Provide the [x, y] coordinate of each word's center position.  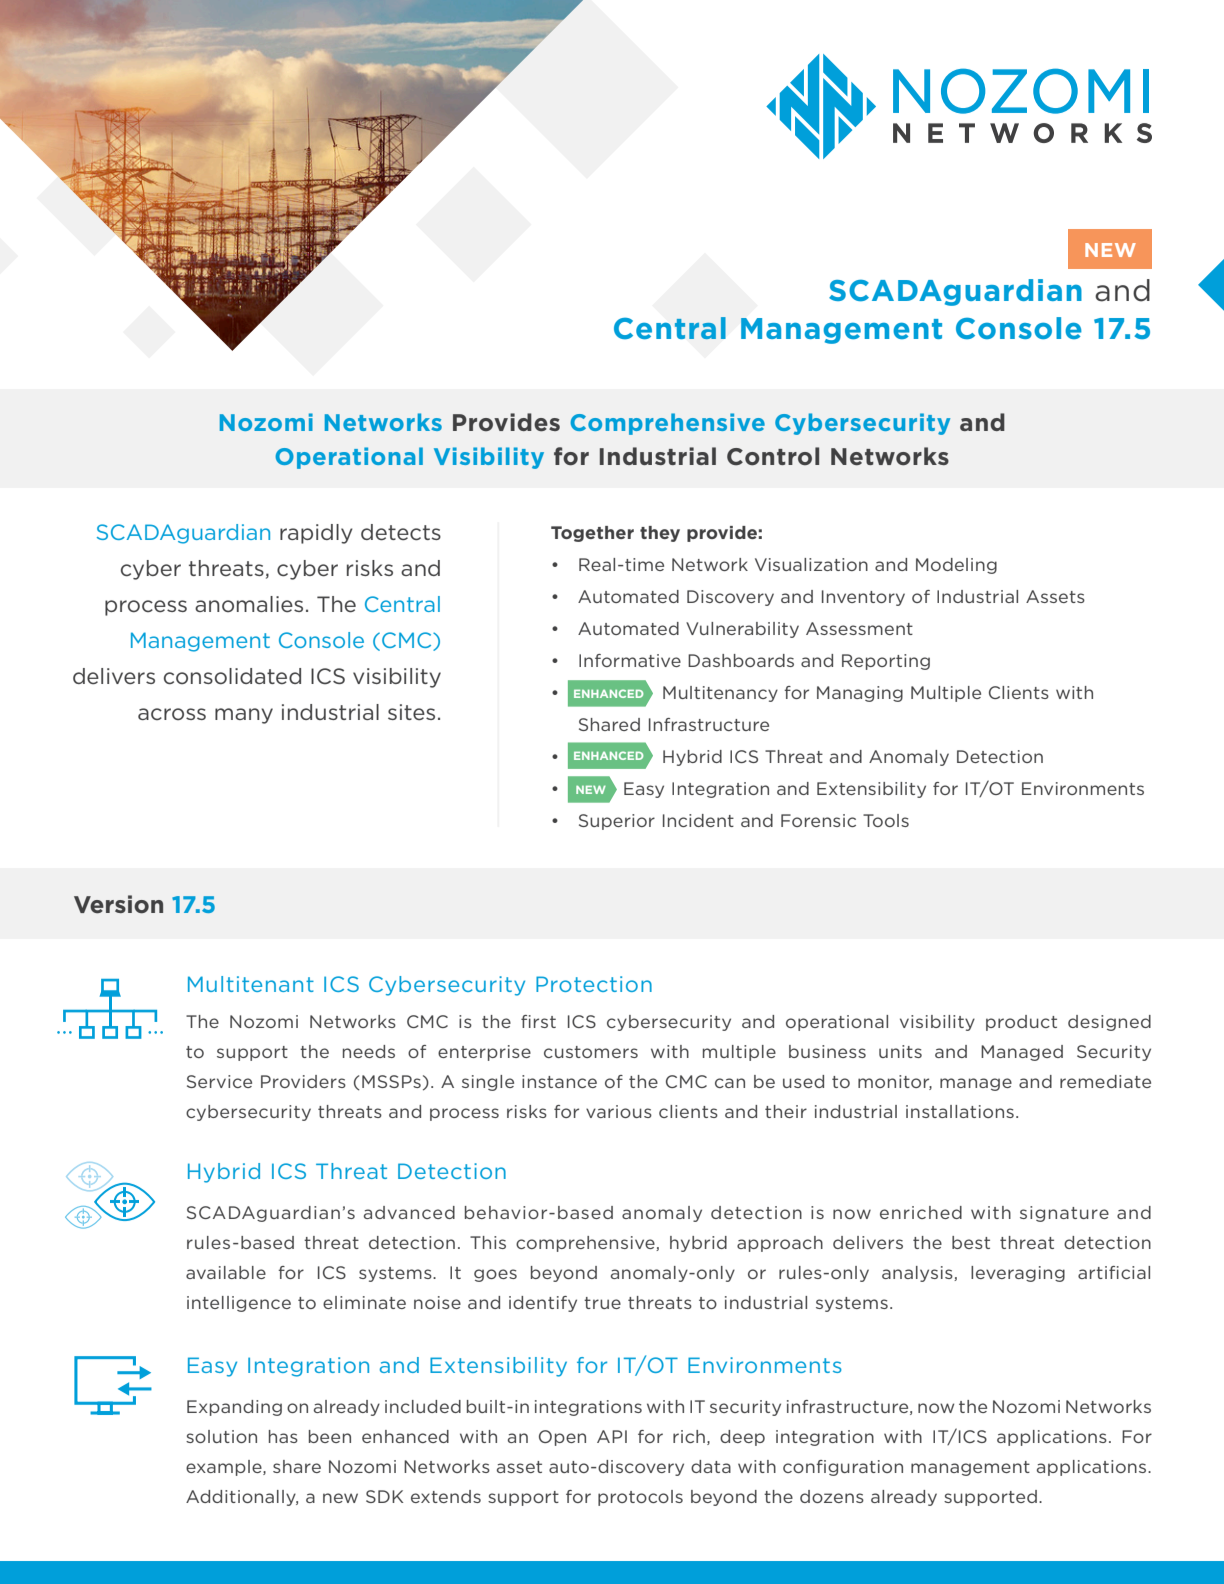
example [225, 1468]
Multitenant [251, 984]
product [1021, 1023]
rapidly [316, 534]
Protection [594, 984]
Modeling [956, 566]
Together [592, 534]
